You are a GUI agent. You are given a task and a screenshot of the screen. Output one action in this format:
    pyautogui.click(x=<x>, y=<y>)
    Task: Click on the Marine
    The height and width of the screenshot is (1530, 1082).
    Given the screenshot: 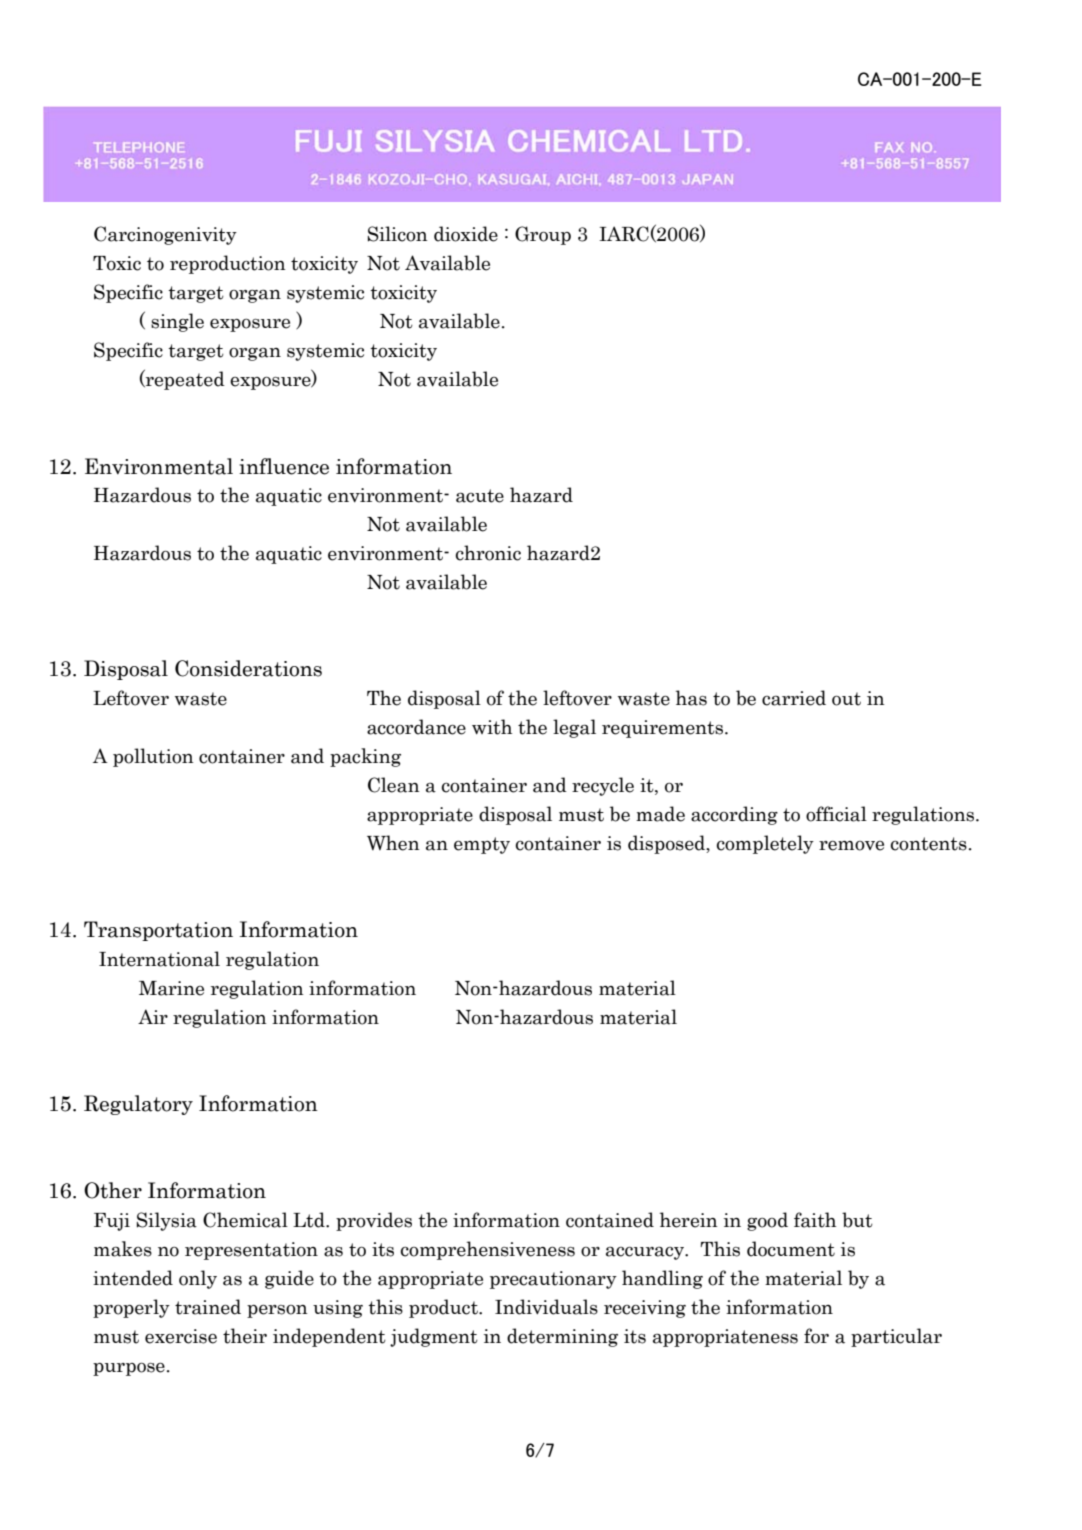 What is the action you would take?
    pyautogui.click(x=171, y=988)
